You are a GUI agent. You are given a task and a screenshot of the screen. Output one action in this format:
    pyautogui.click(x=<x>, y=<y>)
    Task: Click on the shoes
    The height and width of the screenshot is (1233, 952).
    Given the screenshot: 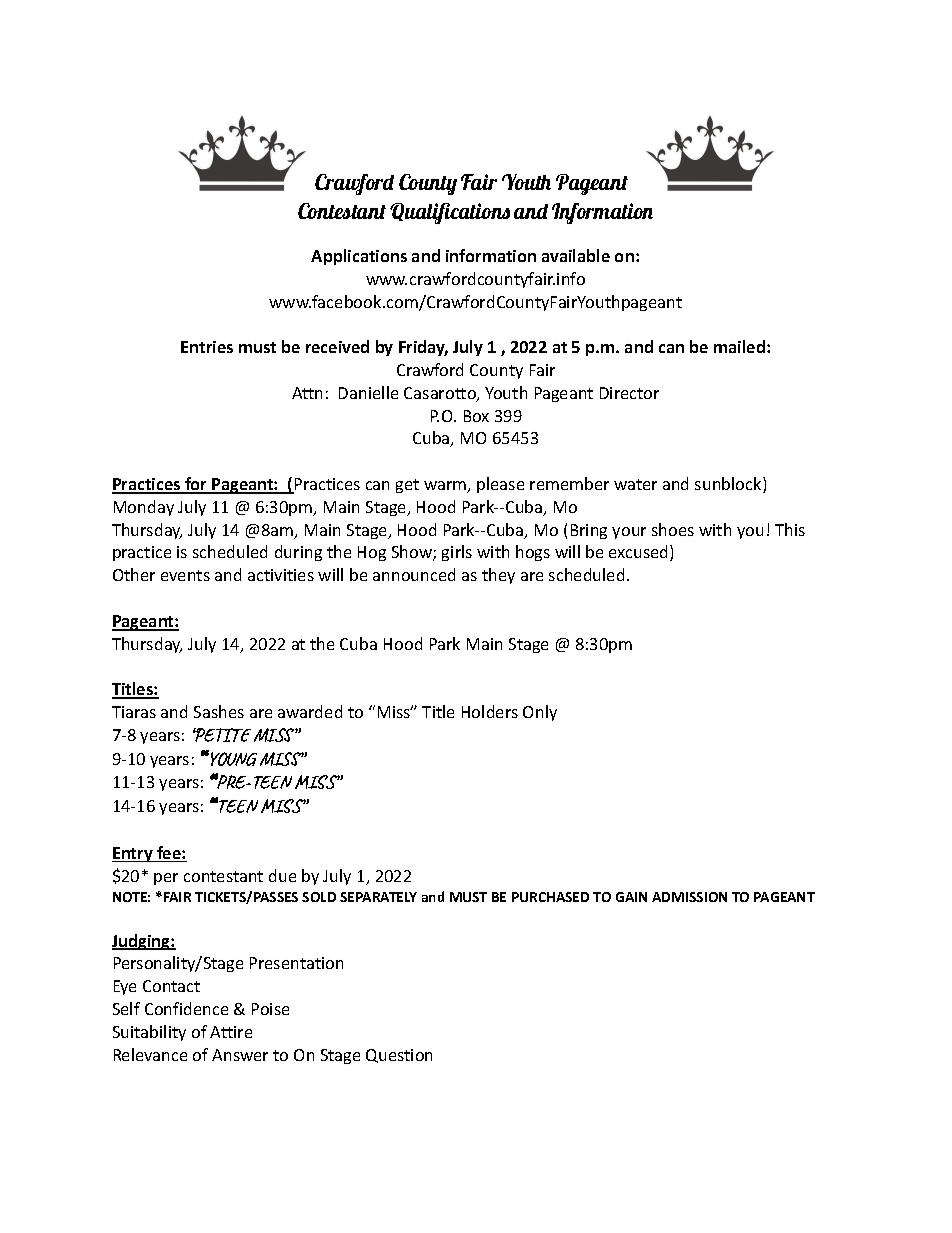 What is the action you would take?
    pyautogui.click(x=673, y=529)
